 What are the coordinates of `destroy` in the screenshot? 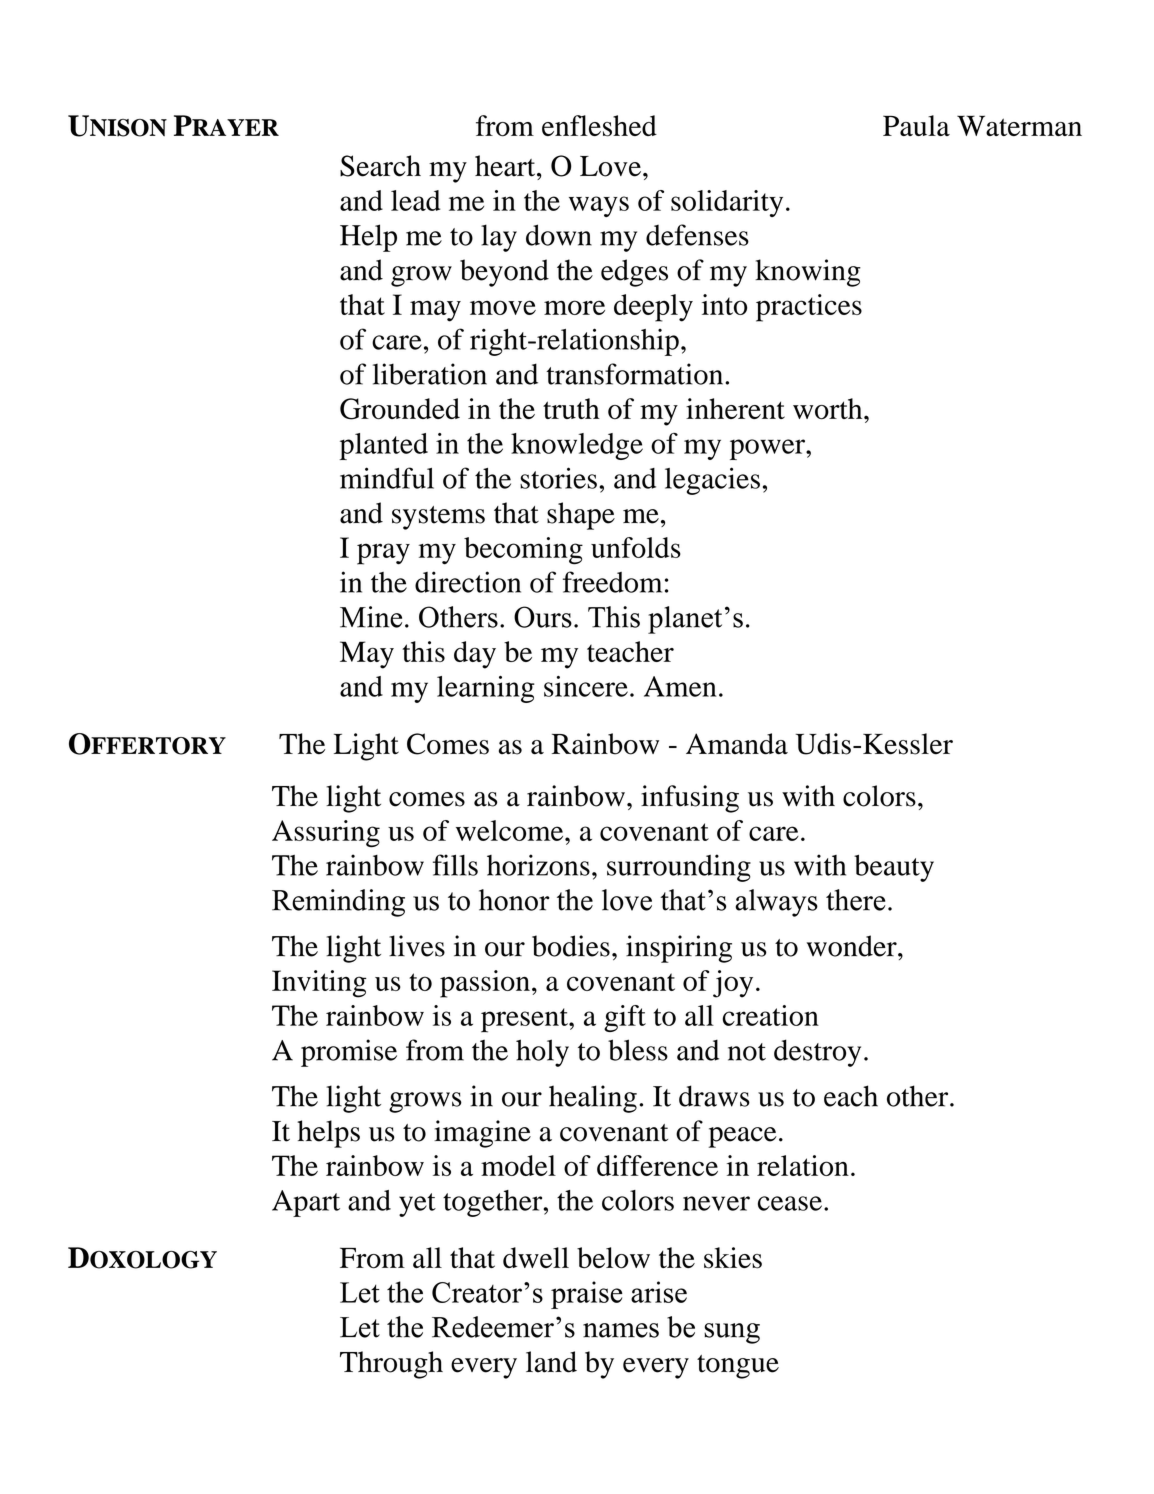 It's located at (817, 1053).
